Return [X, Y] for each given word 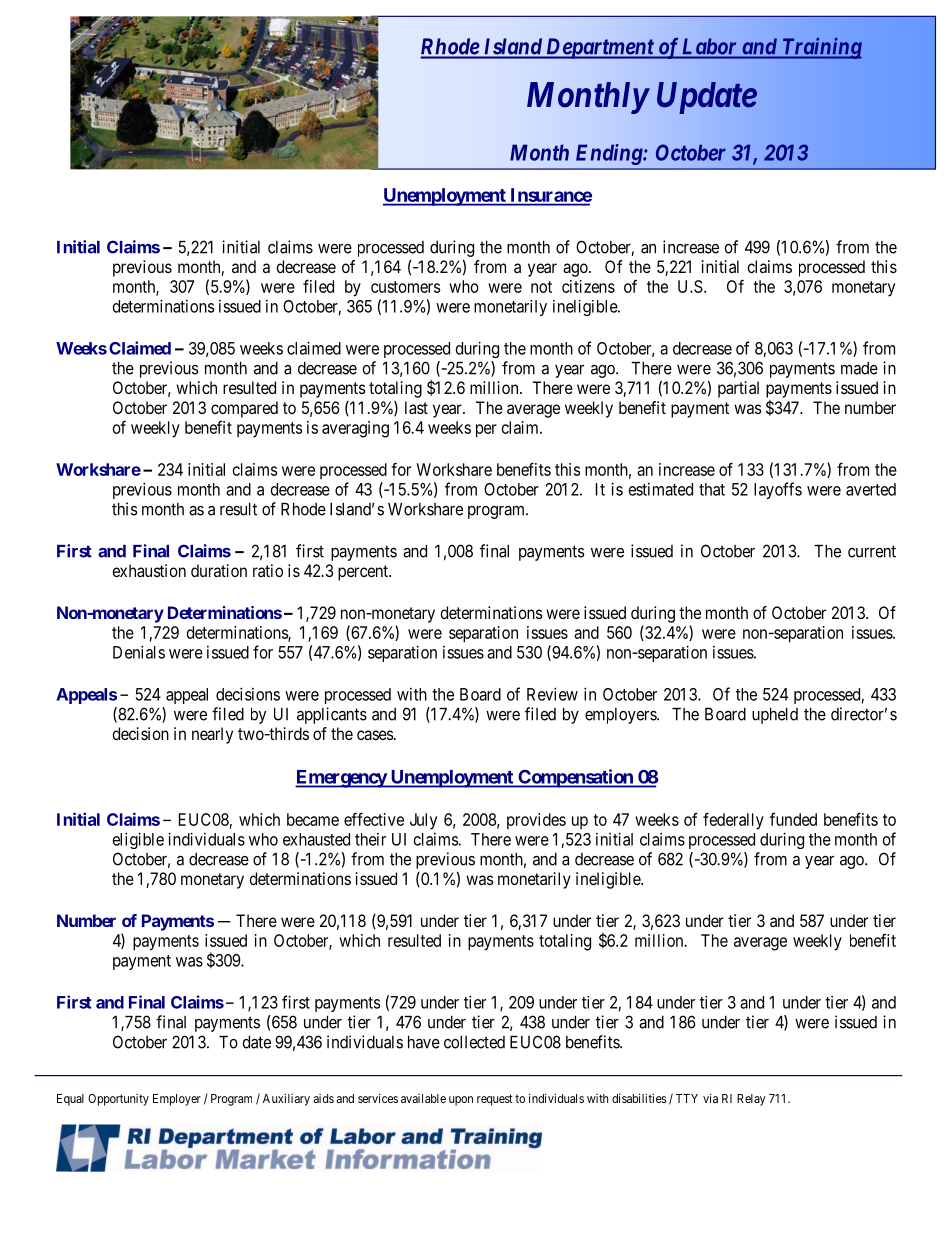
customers [405, 287]
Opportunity [118, 1100]
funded [793, 819]
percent [364, 573]
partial [738, 389]
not [541, 287]
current [872, 551]
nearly [212, 735]
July [423, 821]
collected [474, 1042]
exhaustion [149, 570]
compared [244, 409]
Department [599, 48]
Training [821, 48]
